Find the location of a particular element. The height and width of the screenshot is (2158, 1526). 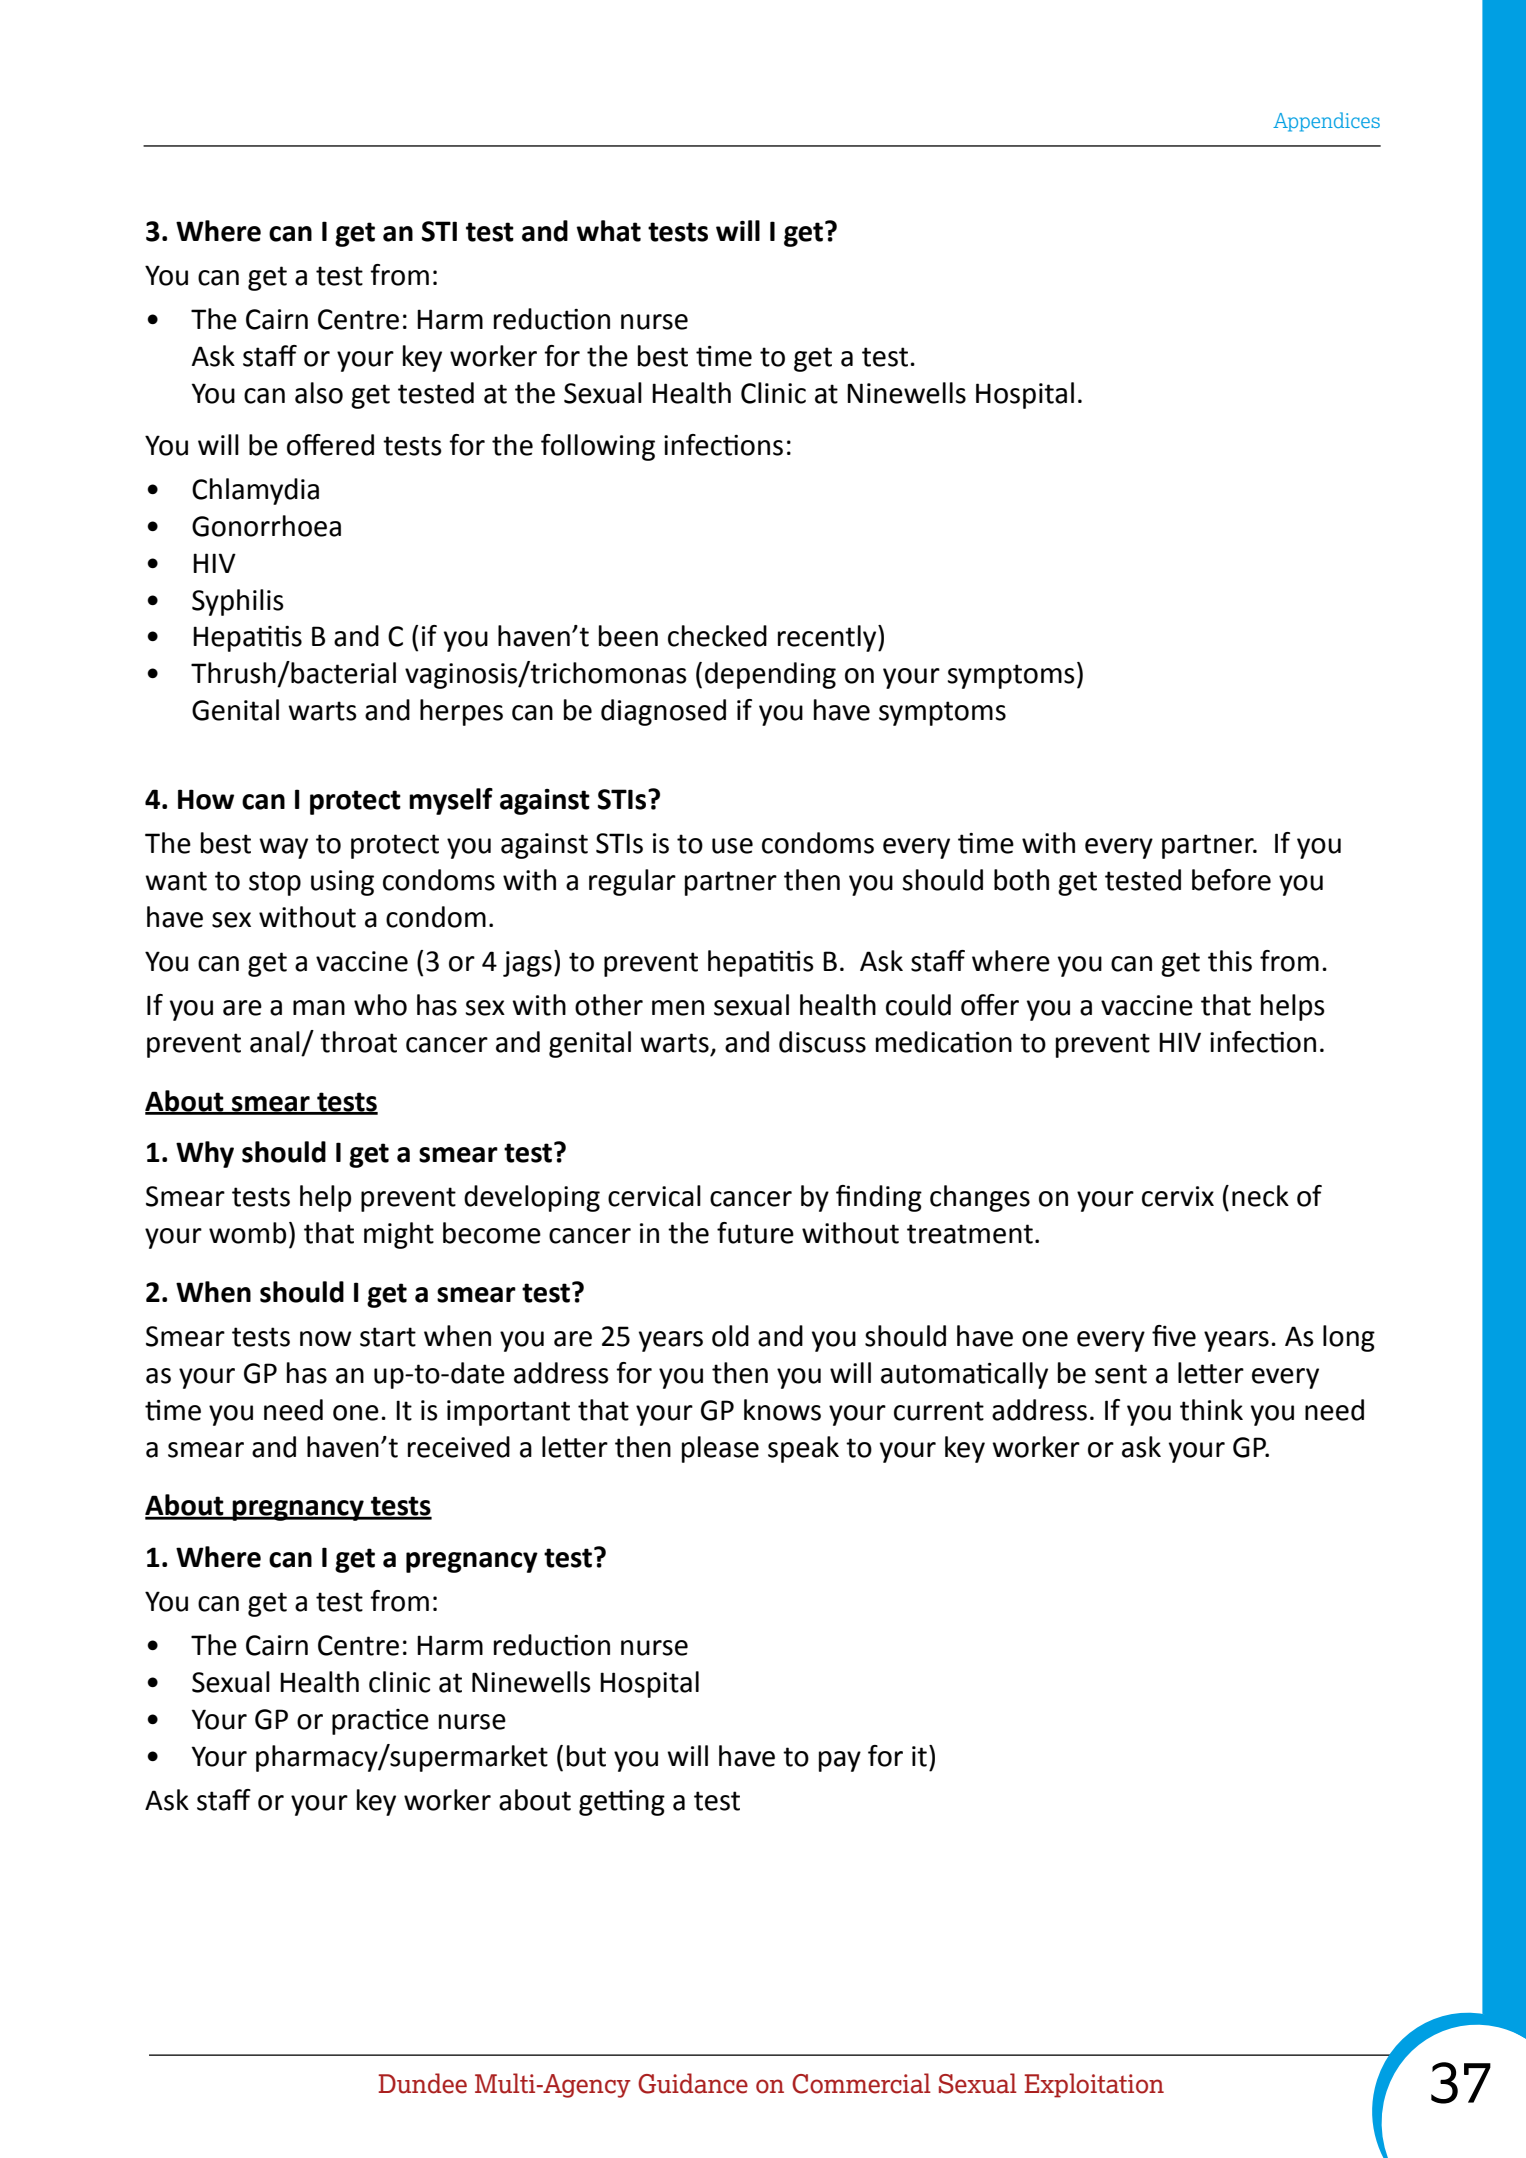

Appendices is located at coordinates (1326, 122).
